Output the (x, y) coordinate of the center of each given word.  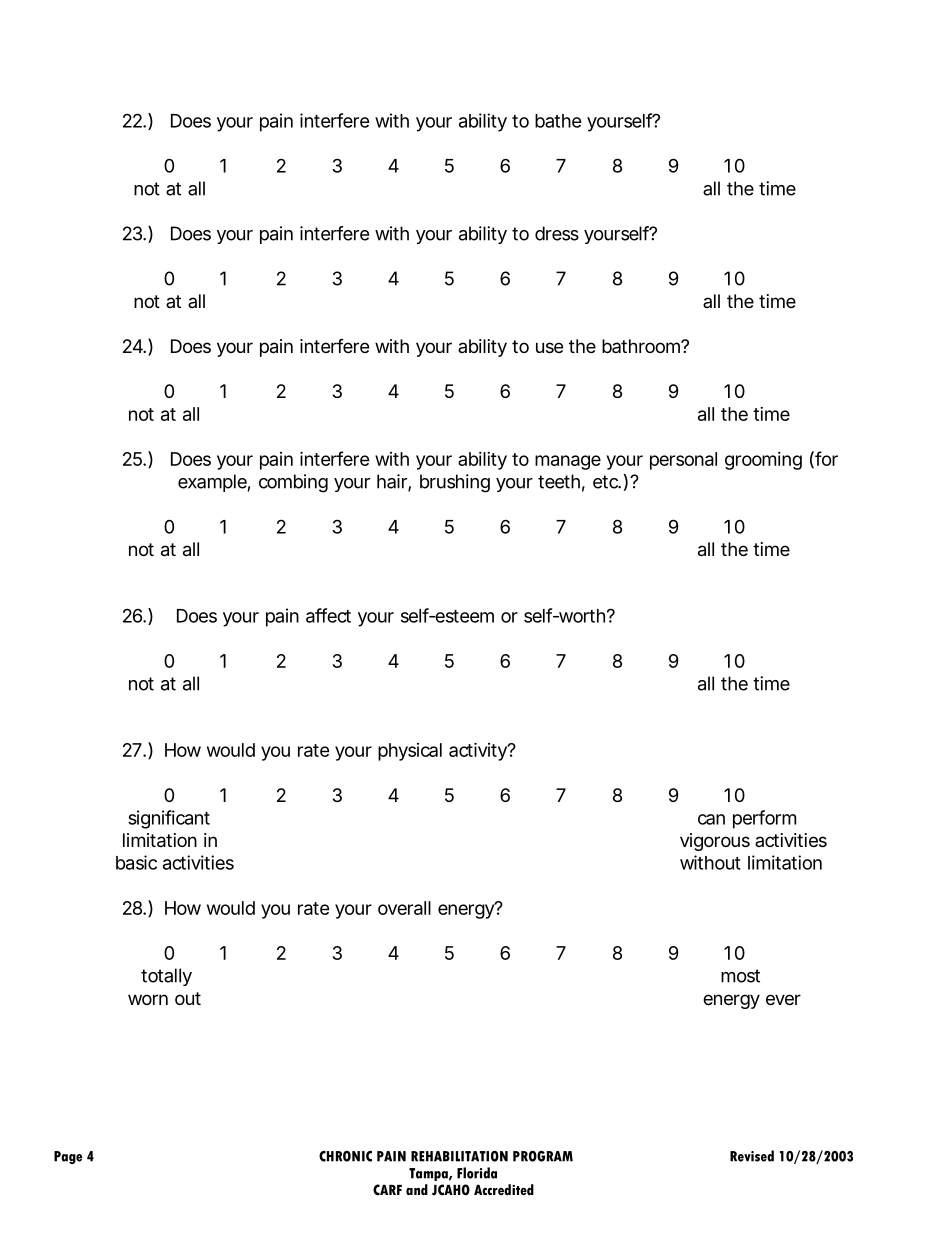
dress (557, 233)
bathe (558, 121)
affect (328, 615)
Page (68, 1157)
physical (410, 752)
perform (764, 819)
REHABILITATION (459, 1156)
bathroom (642, 346)
